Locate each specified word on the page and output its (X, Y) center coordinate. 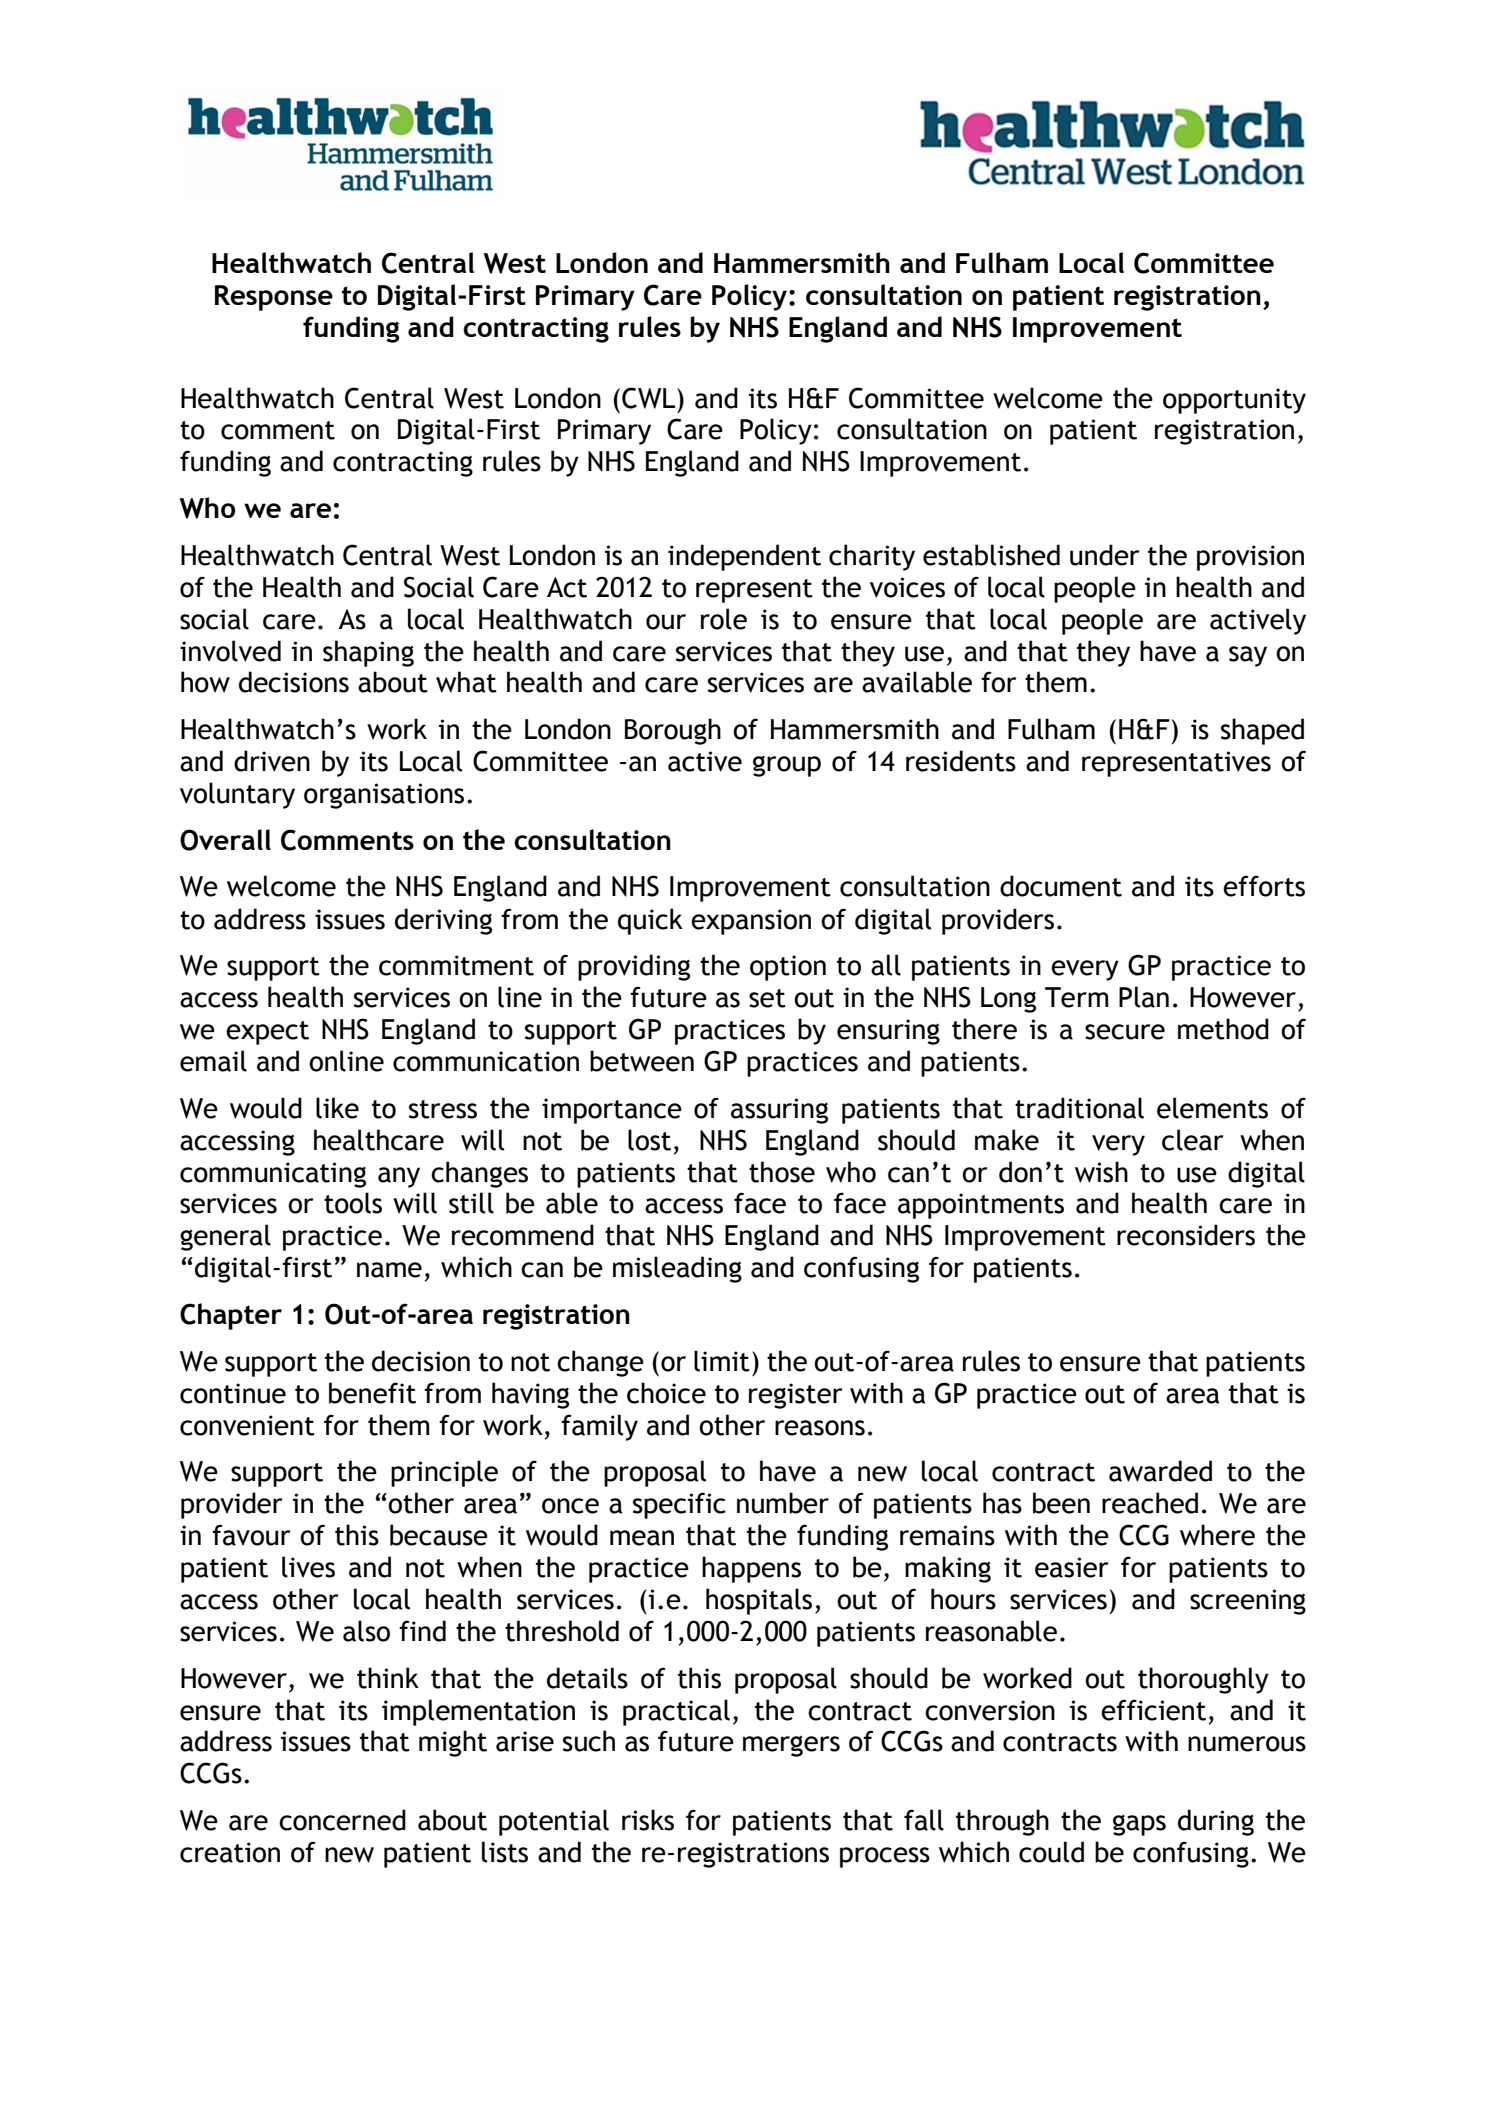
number (783, 1503)
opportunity (1234, 401)
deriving (443, 921)
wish (1101, 1172)
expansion (751, 922)
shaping (368, 653)
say (1248, 656)
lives (308, 1567)
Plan (1144, 997)
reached (1150, 1503)
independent (744, 557)
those (782, 1172)
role (724, 619)
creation (230, 1852)
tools (353, 1203)
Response (274, 298)
